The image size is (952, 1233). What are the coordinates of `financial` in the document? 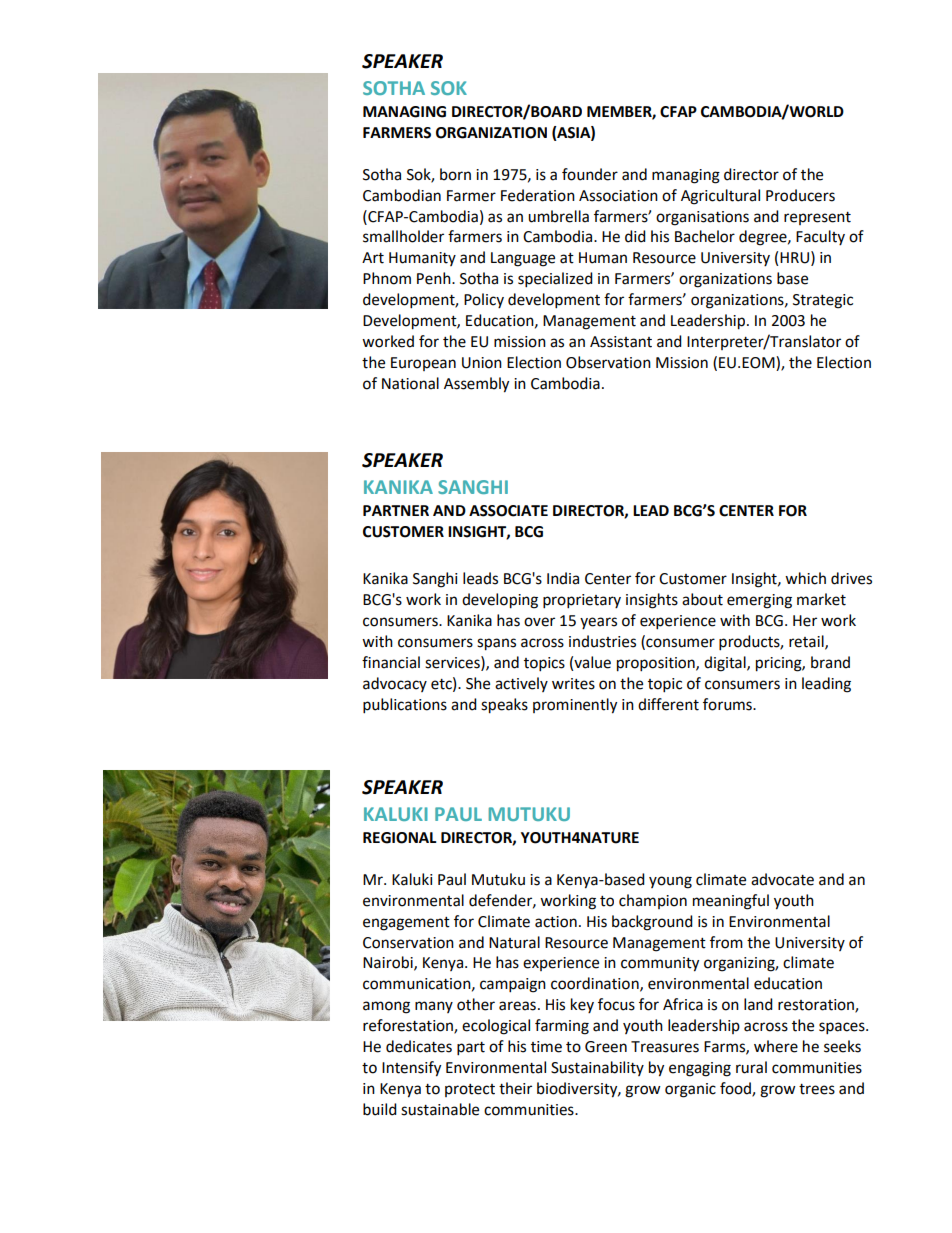 It's located at (391, 662).
